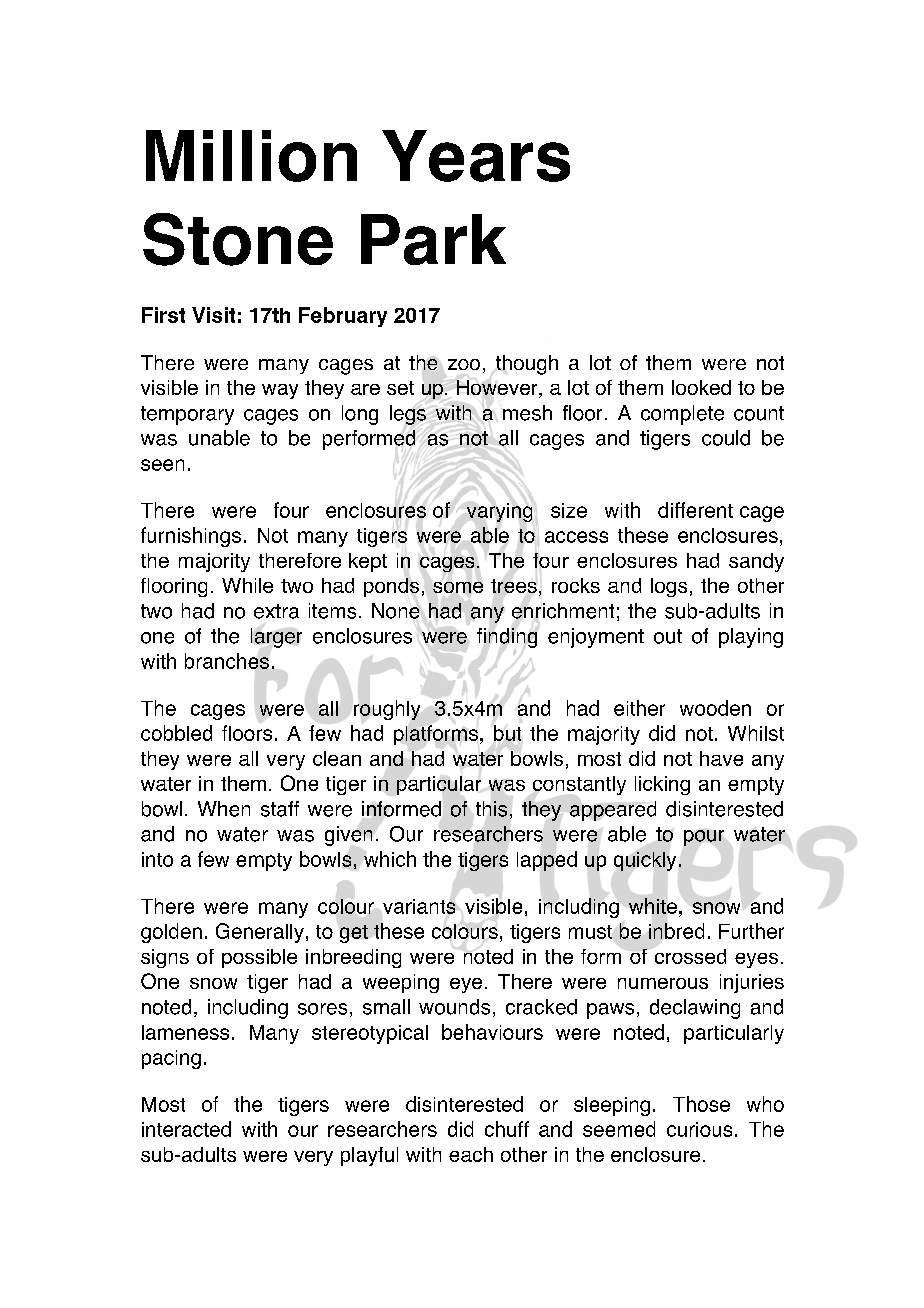 This screenshot has height=1308, width=924. What do you see at coordinates (682, 415) in the screenshot?
I see `complete` at bounding box center [682, 415].
